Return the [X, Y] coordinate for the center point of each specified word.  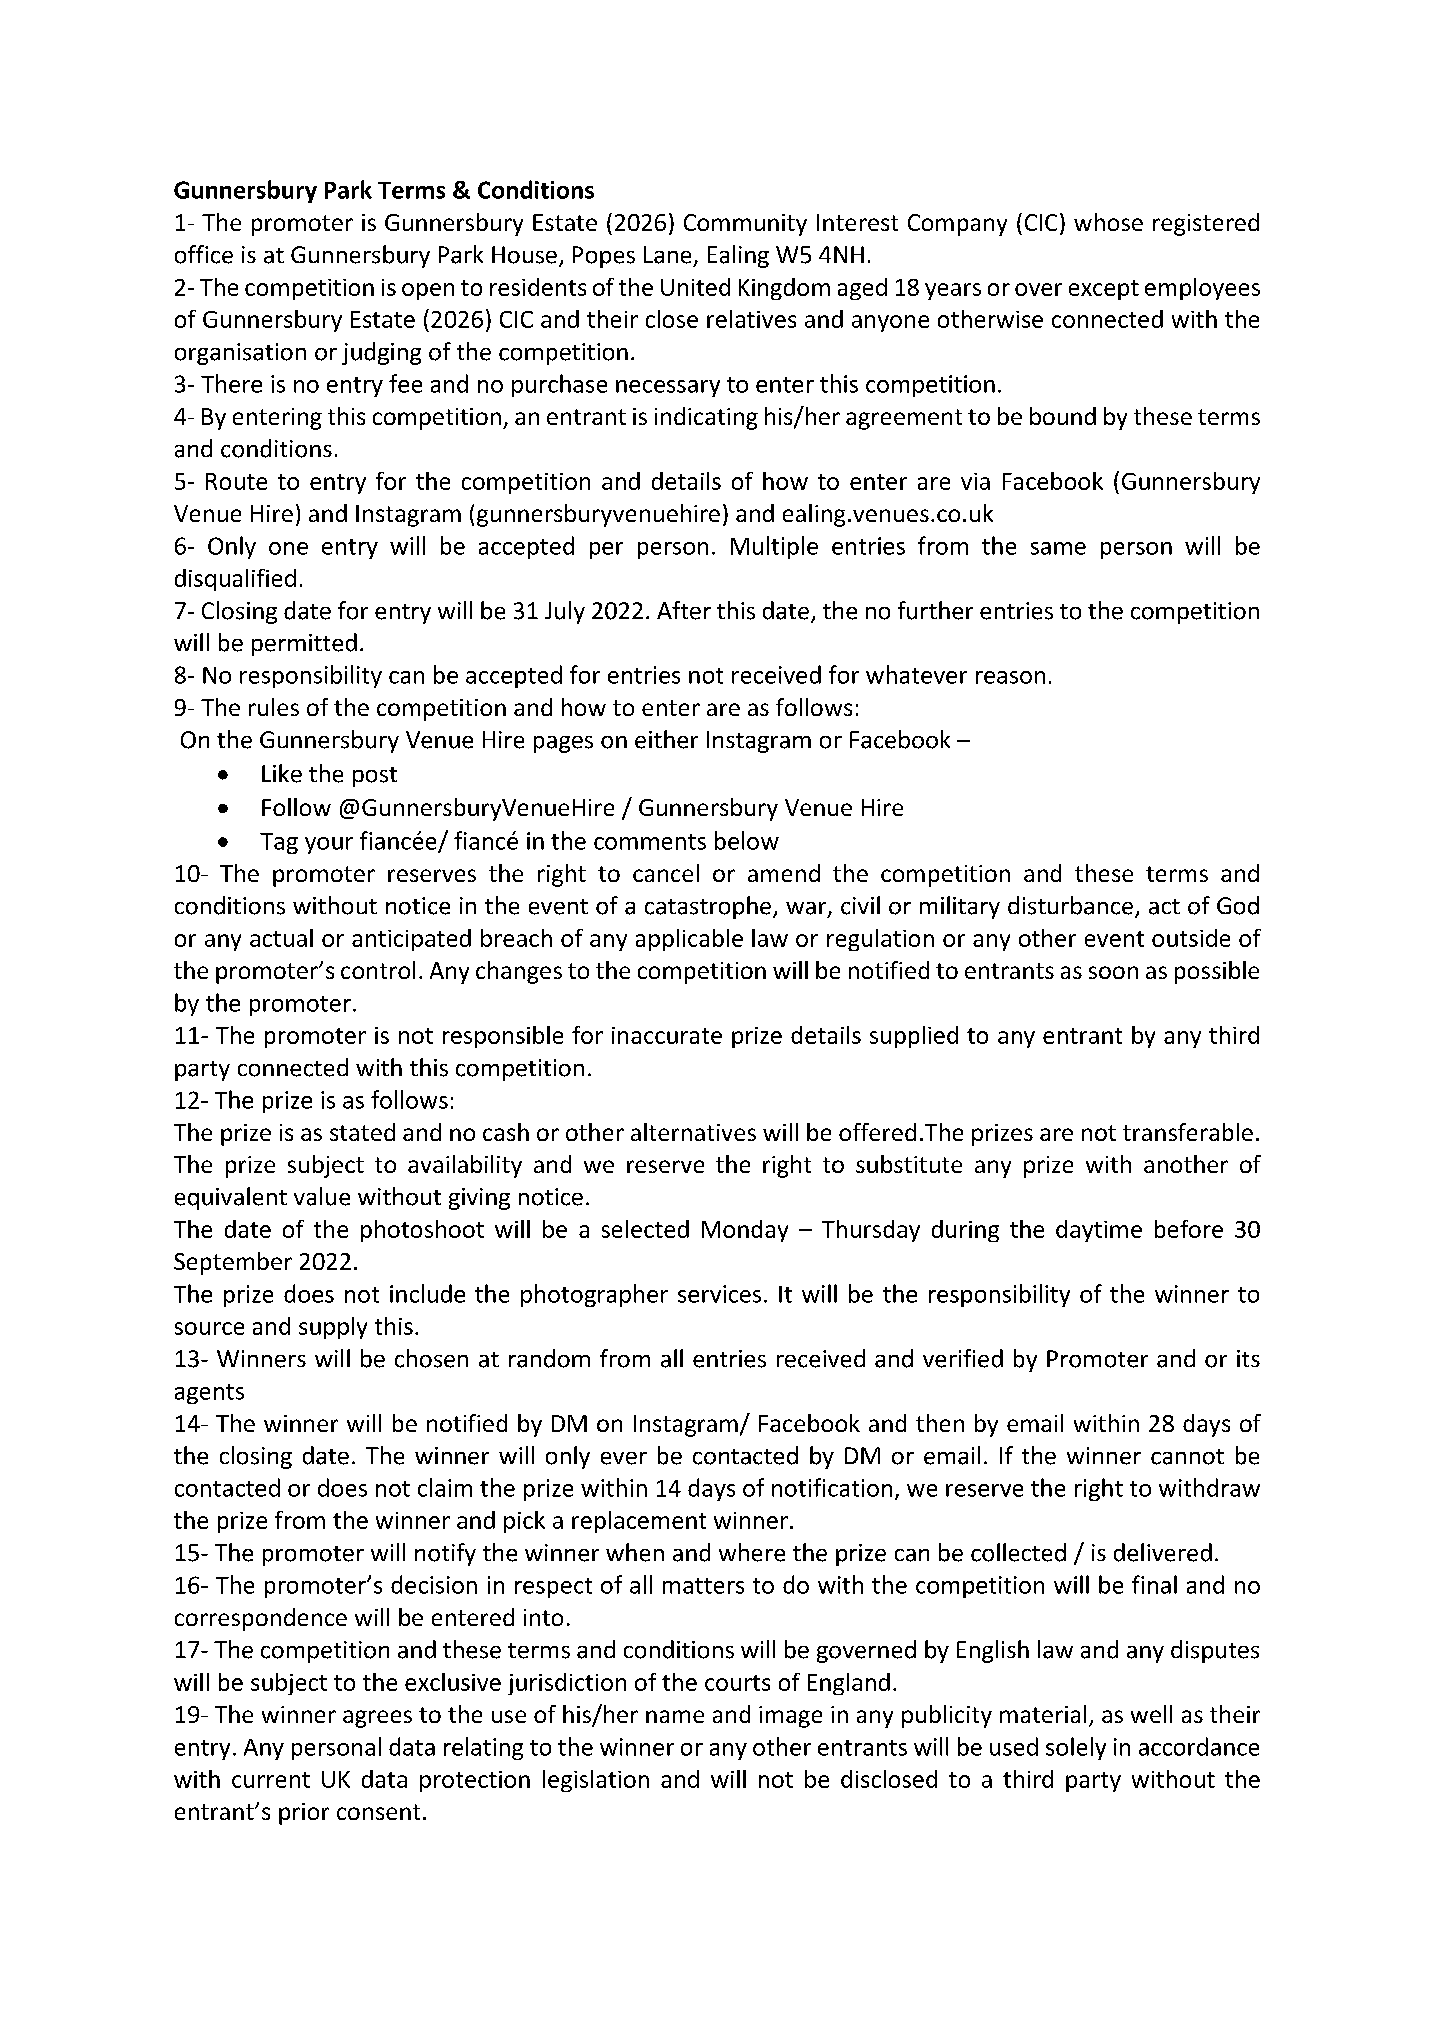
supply [333, 1328]
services [719, 1294]
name [675, 1716]
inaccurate [667, 1035]
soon [1113, 972]
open [428, 291]
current [271, 1780]
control [378, 970]
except [1104, 290]
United [695, 287]
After [684, 610]
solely [1076, 1748]
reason [1010, 677]
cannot [1187, 1457]
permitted [304, 644]
